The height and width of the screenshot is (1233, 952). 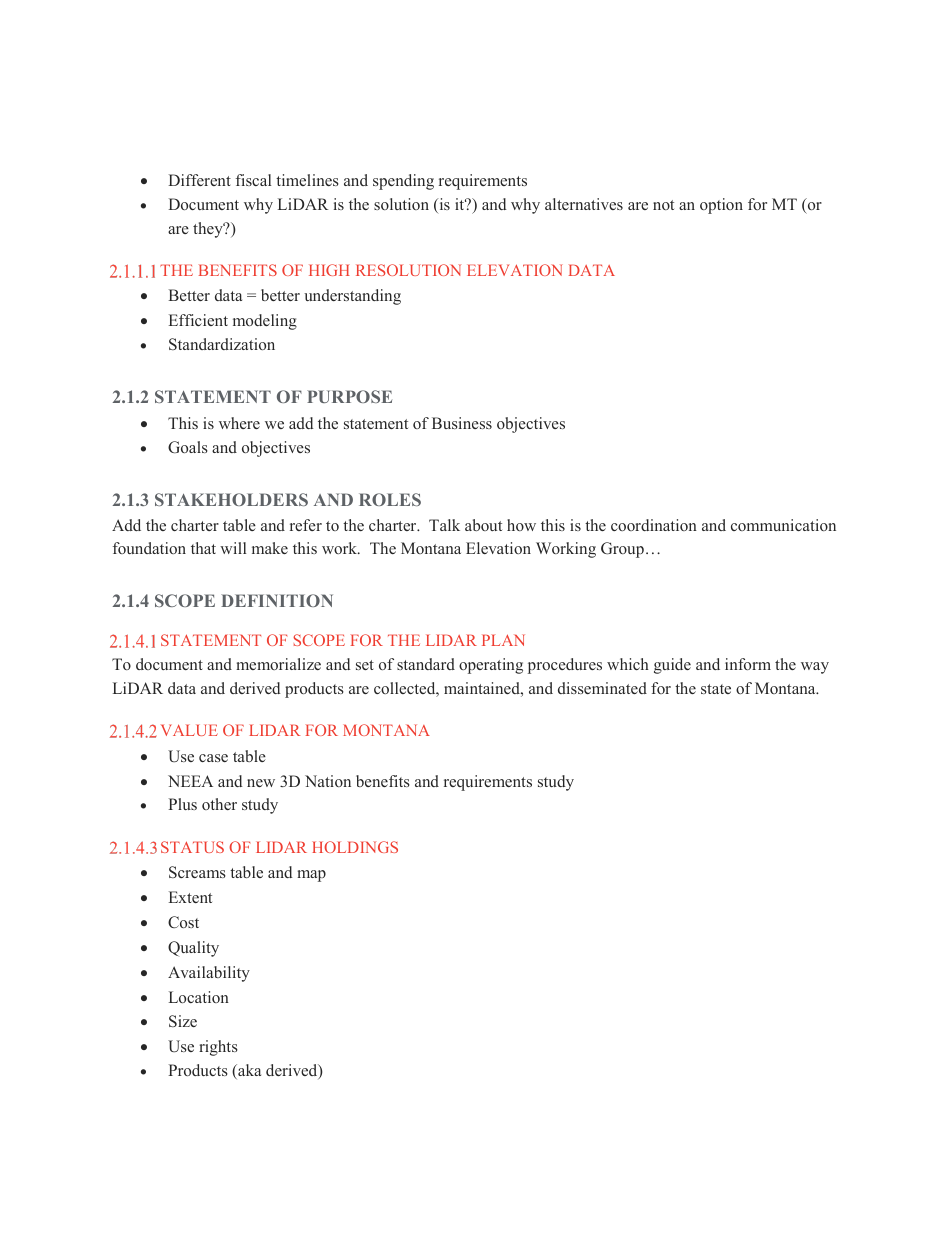 I want to click on they, so click(x=209, y=230).
